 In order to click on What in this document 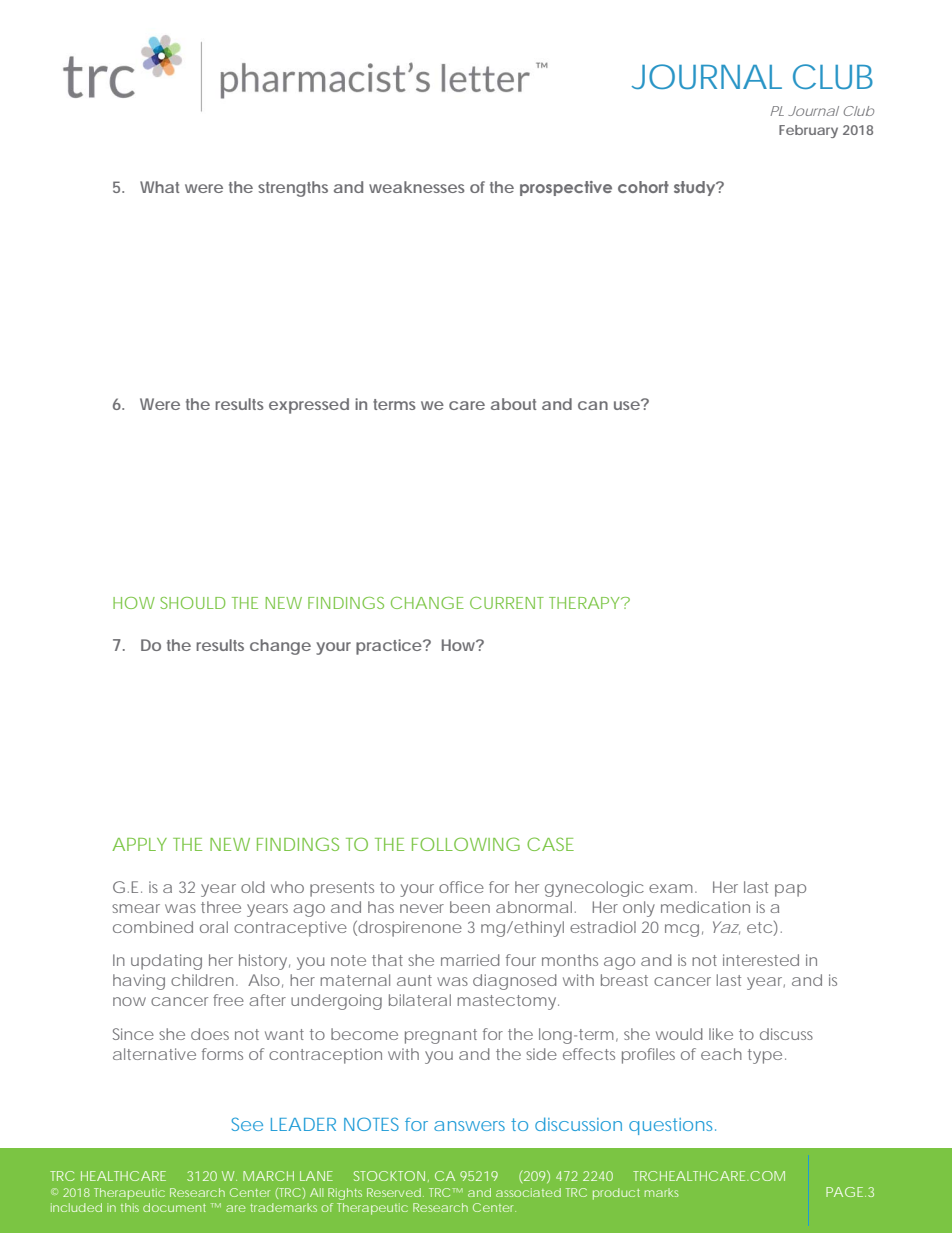, I will do `click(160, 187)`.
